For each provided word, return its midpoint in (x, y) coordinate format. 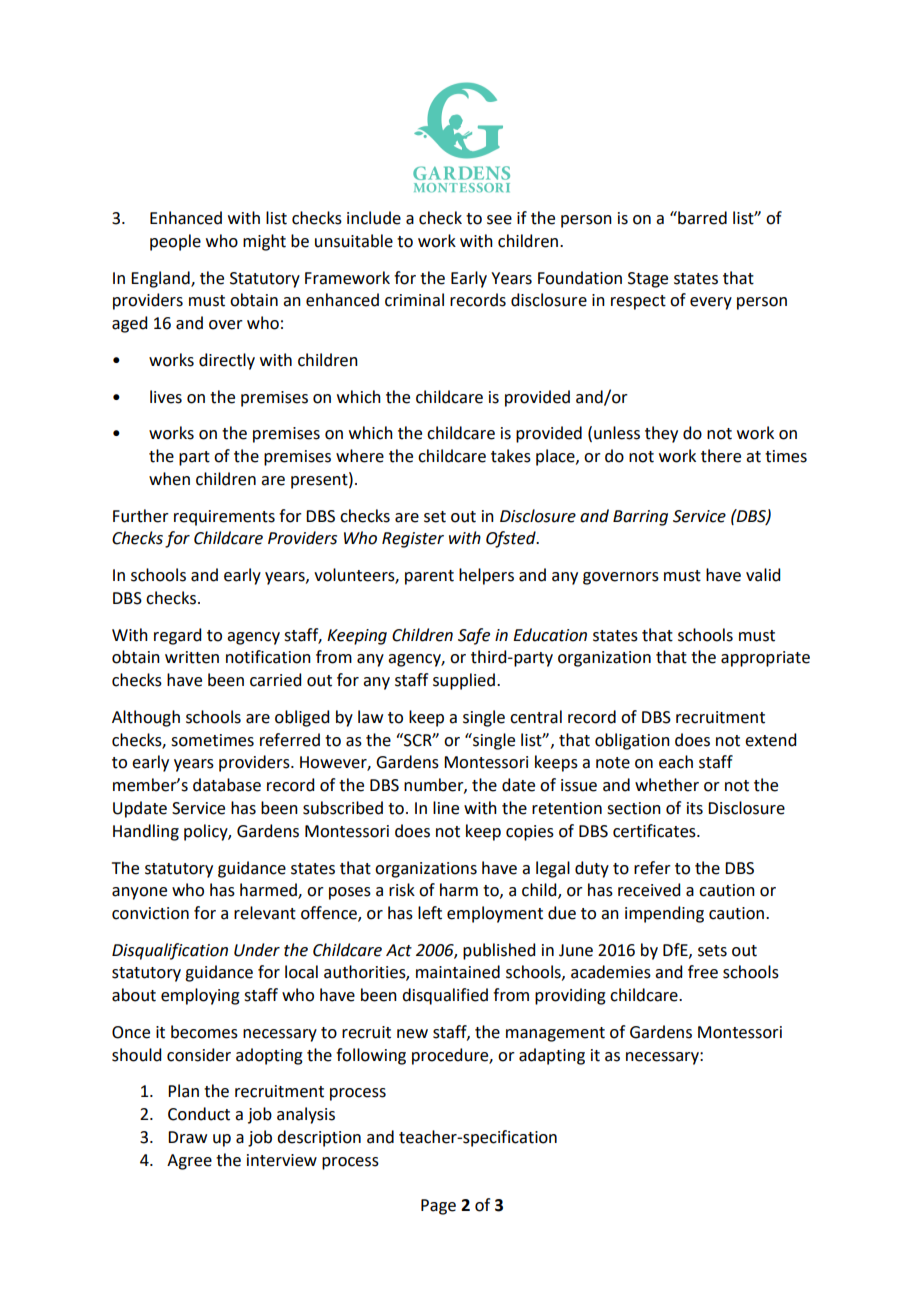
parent (429, 577)
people (175, 242)
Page (438, 1207)
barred (701, 218)
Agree (189, 1162)
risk (402, 890)
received (649, 890)
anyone (139, 893)
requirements (224, 518)
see (499, 220)
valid (763, 575)
